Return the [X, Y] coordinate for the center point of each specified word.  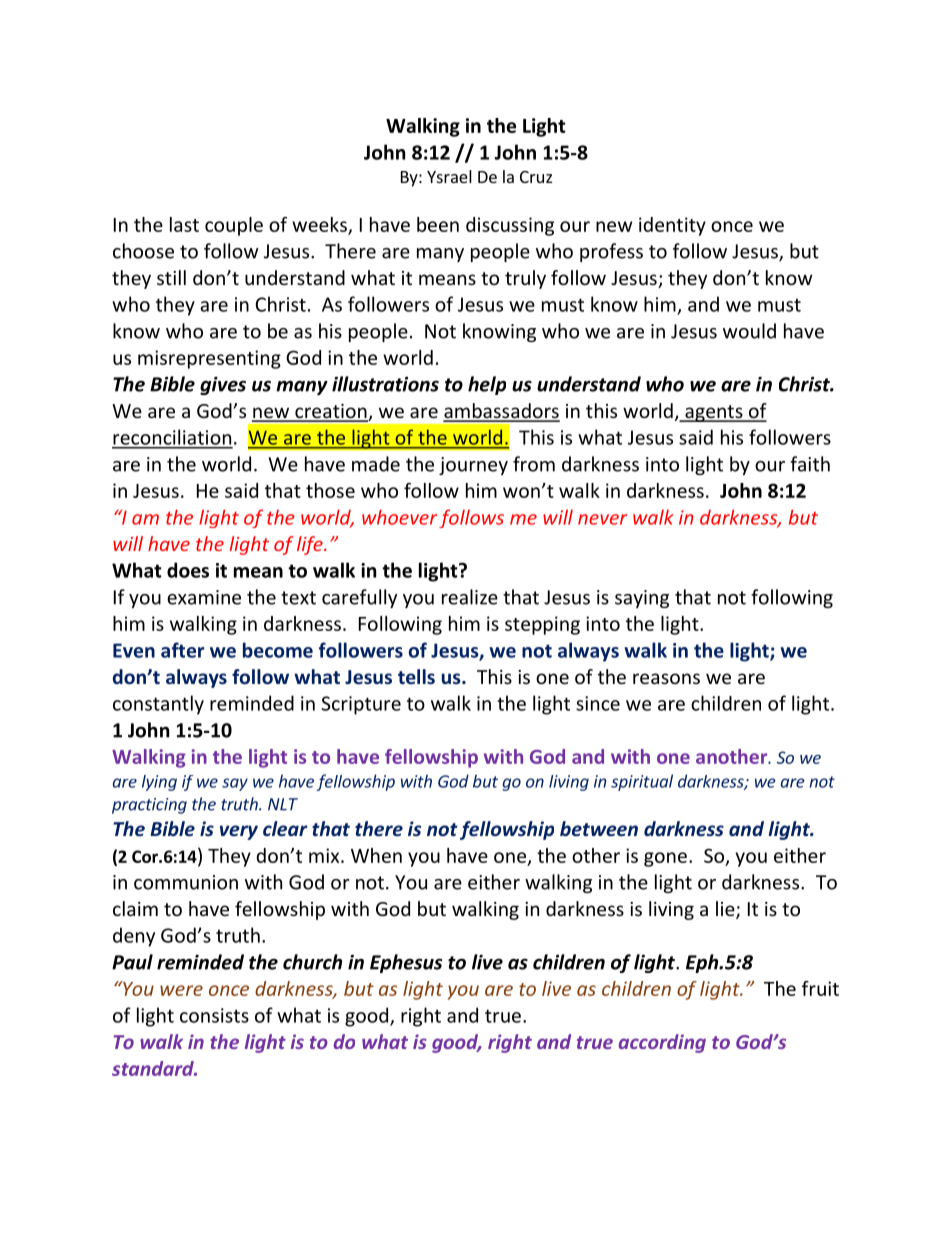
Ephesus [406, 963]
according [662, 1043]
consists [214, 1015]
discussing [510, 226]
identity [672, 226]
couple [234, 226]
